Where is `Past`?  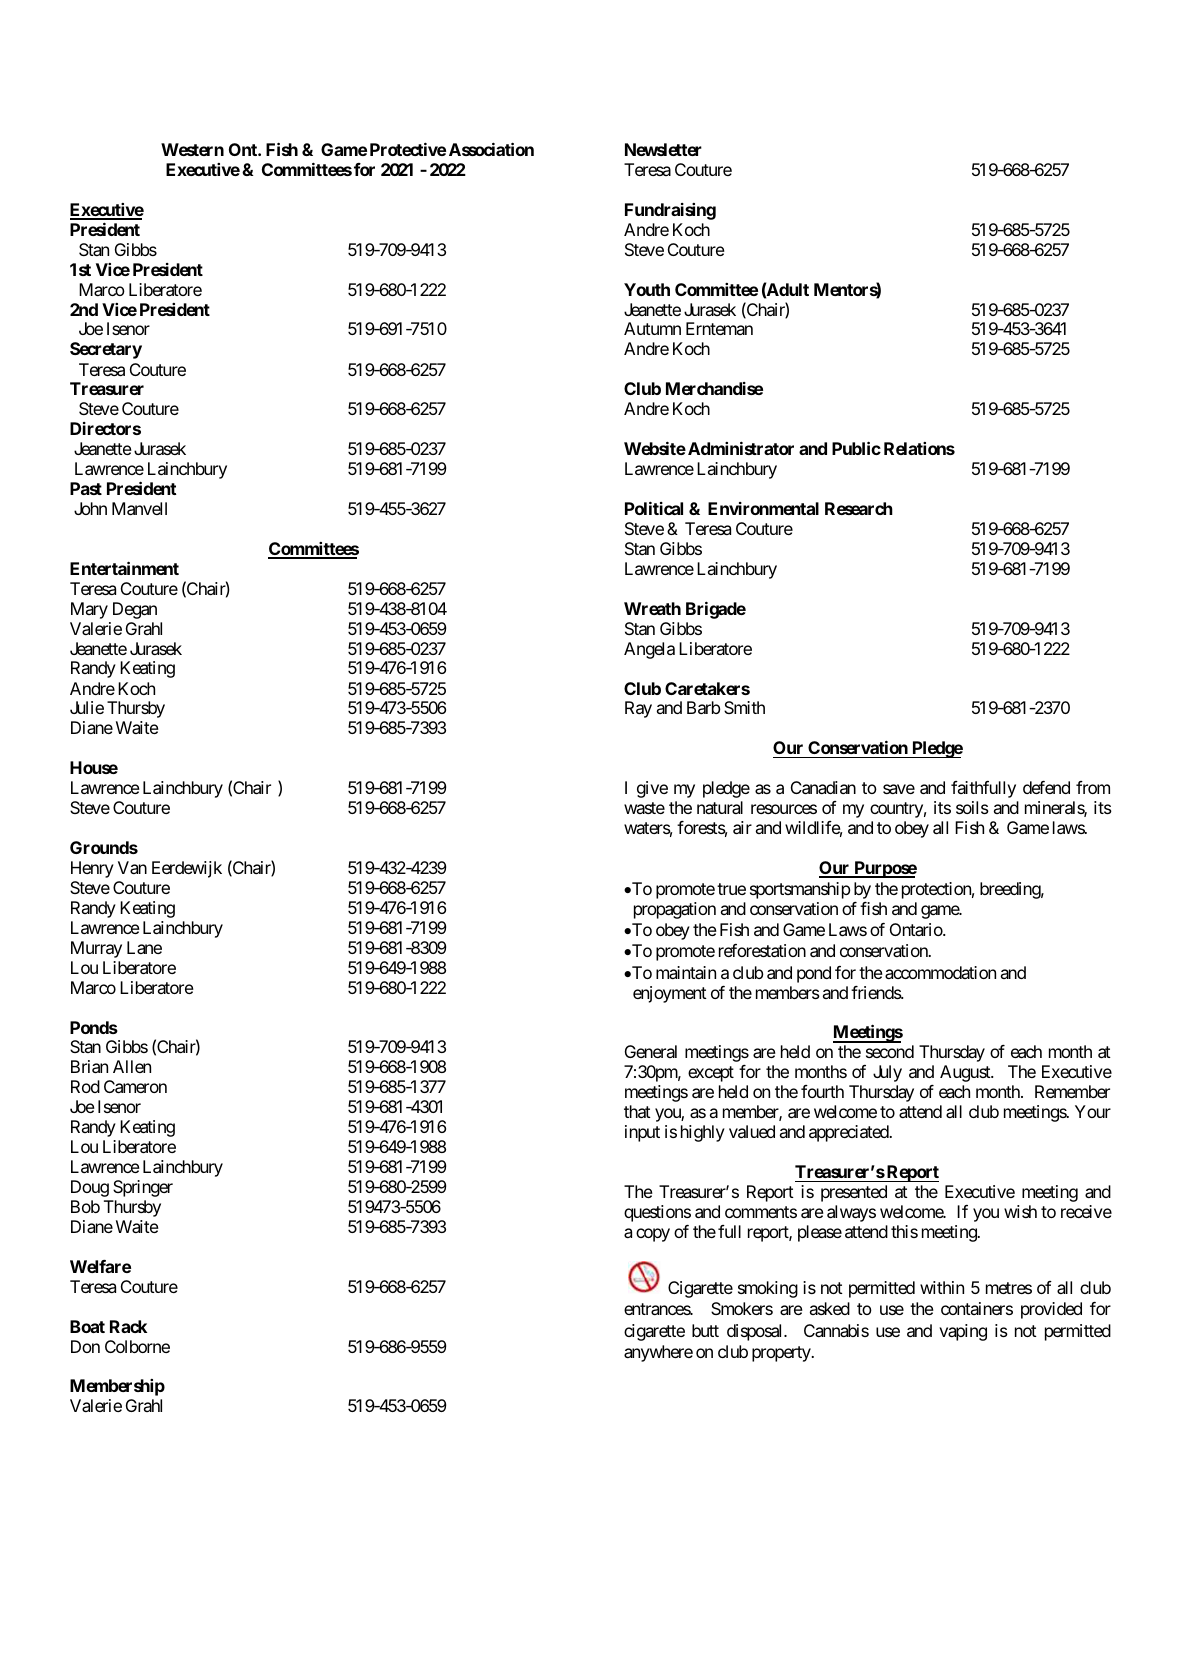
Past is located at coordinates (86, 488).
